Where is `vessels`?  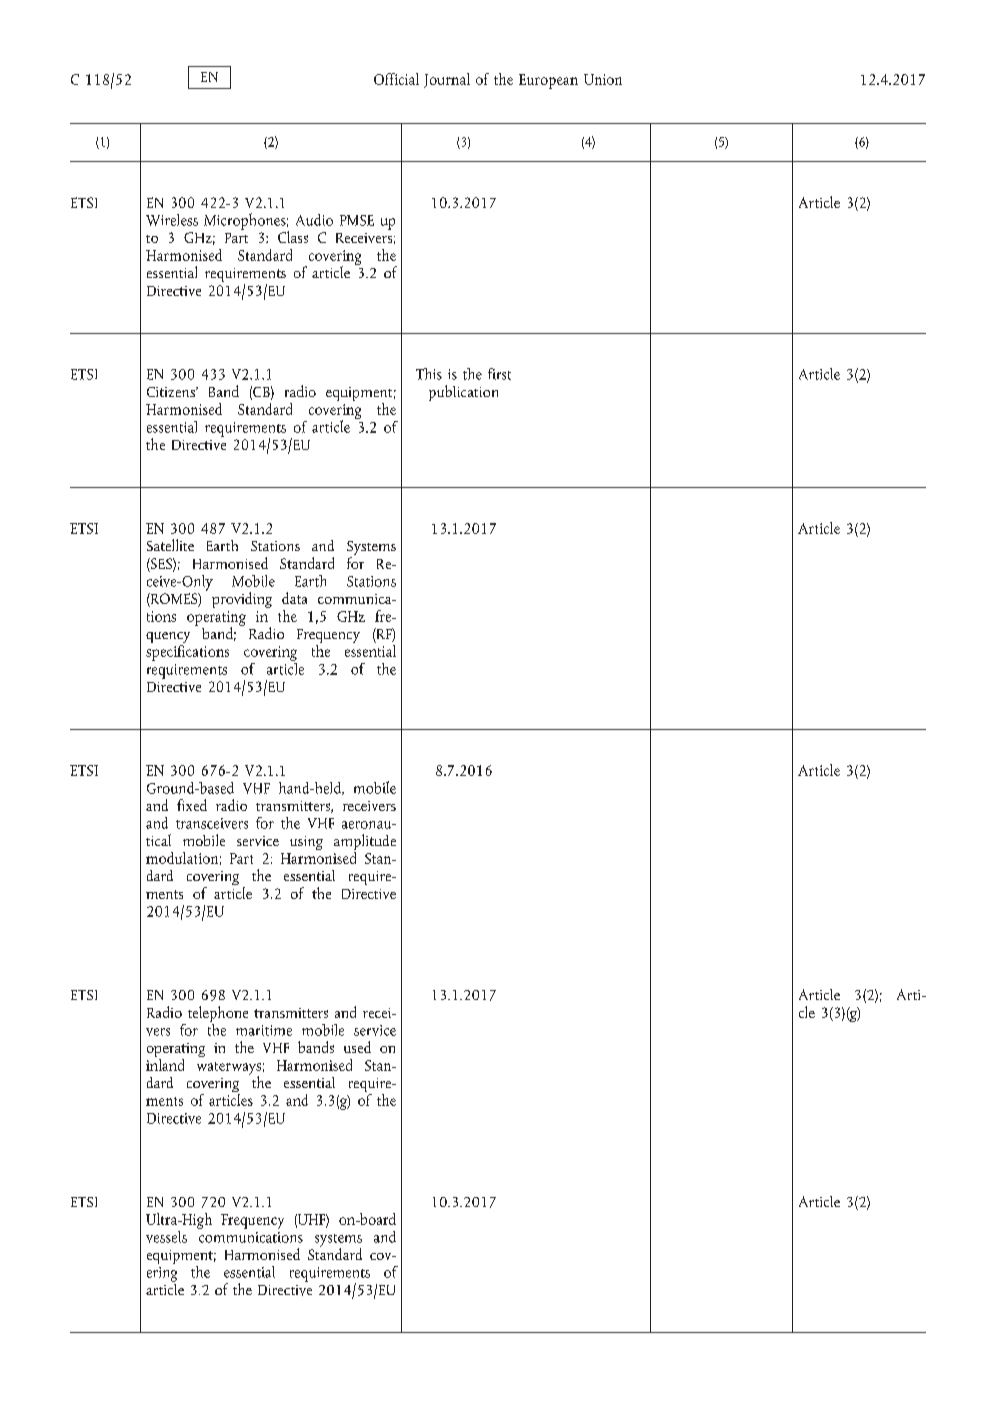 vessels is located at coordinates (166, 1237).
